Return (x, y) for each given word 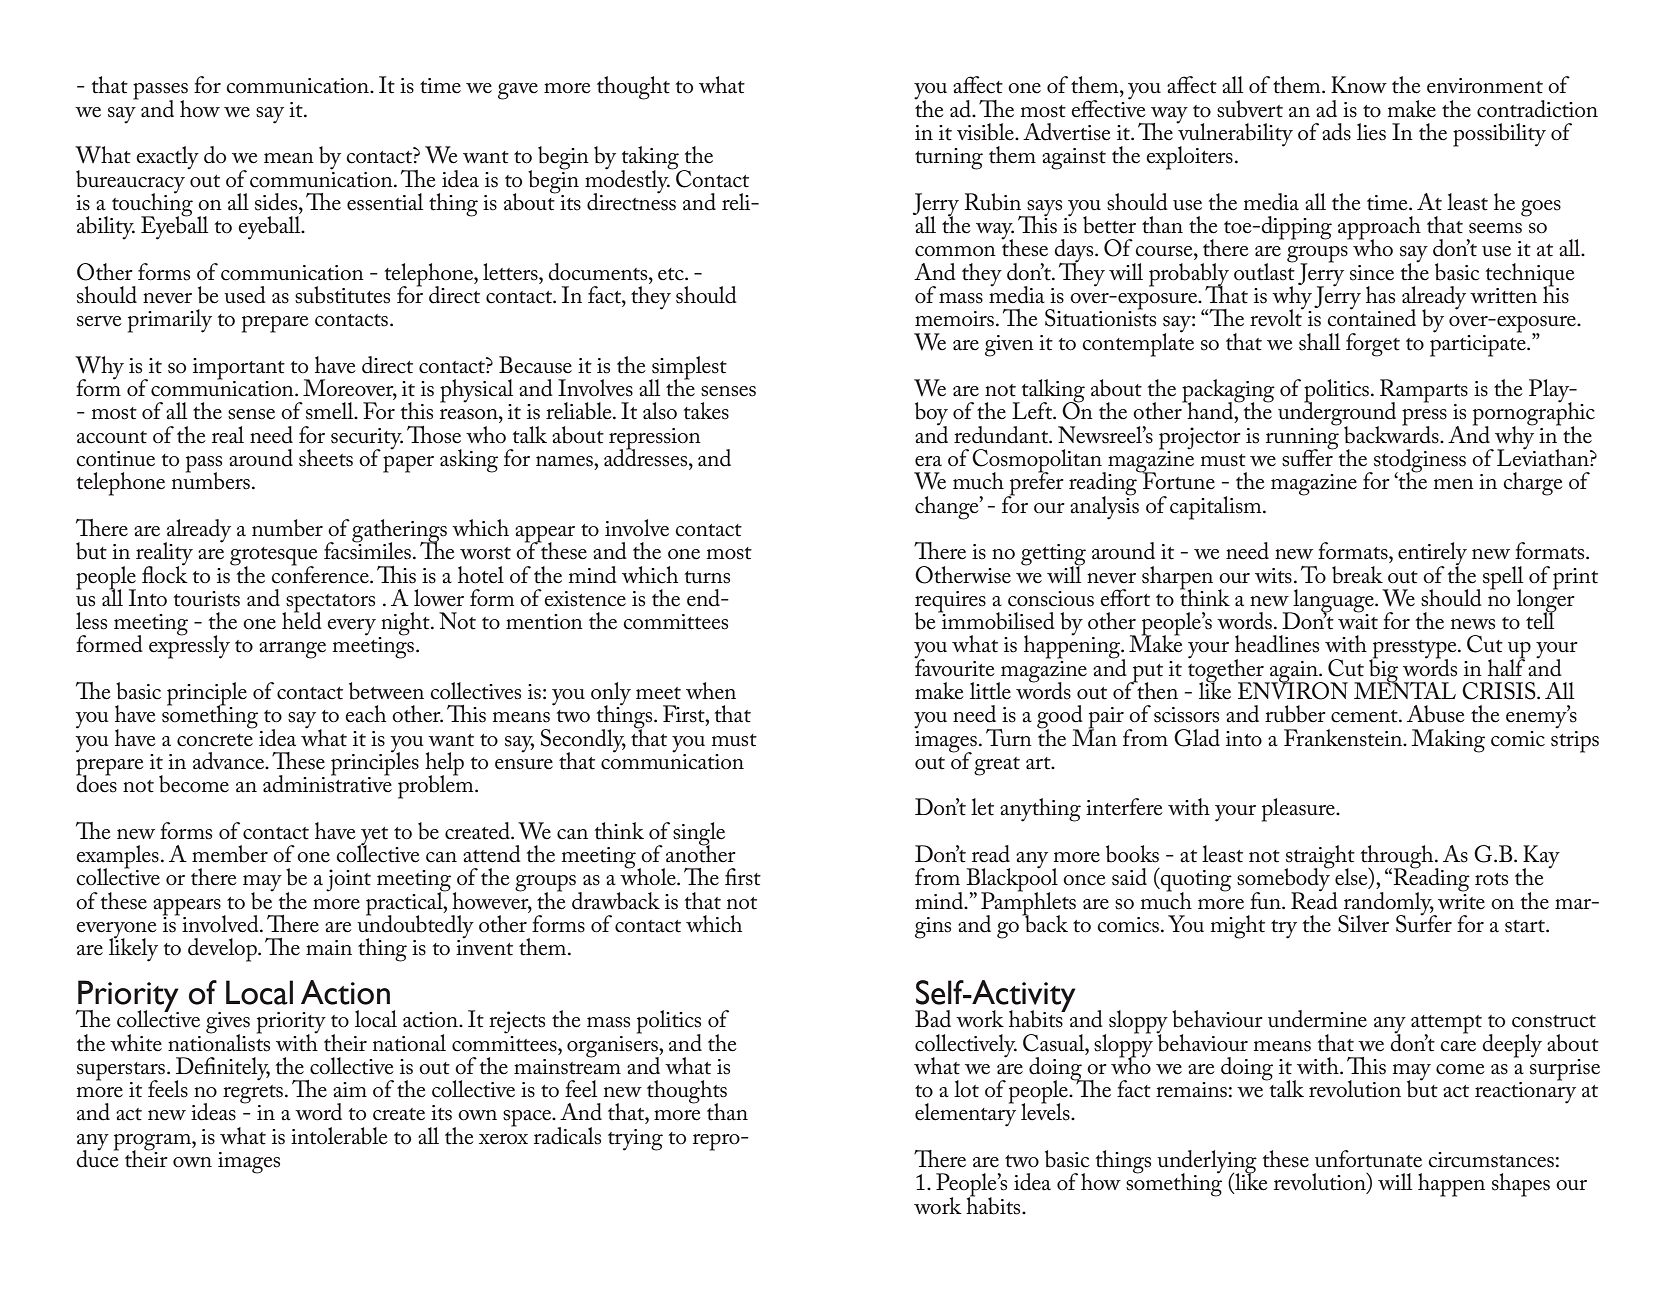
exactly (167, 158)
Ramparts (1424, 392)
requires (950, 603)
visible (986, 132)
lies (1371, 132)
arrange (292, 650)
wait (1358, 620)
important (239, 370)
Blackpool (1012, 880)
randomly (1388, 904)
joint (348, 880)
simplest (688, 369)
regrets (253, 1095)
